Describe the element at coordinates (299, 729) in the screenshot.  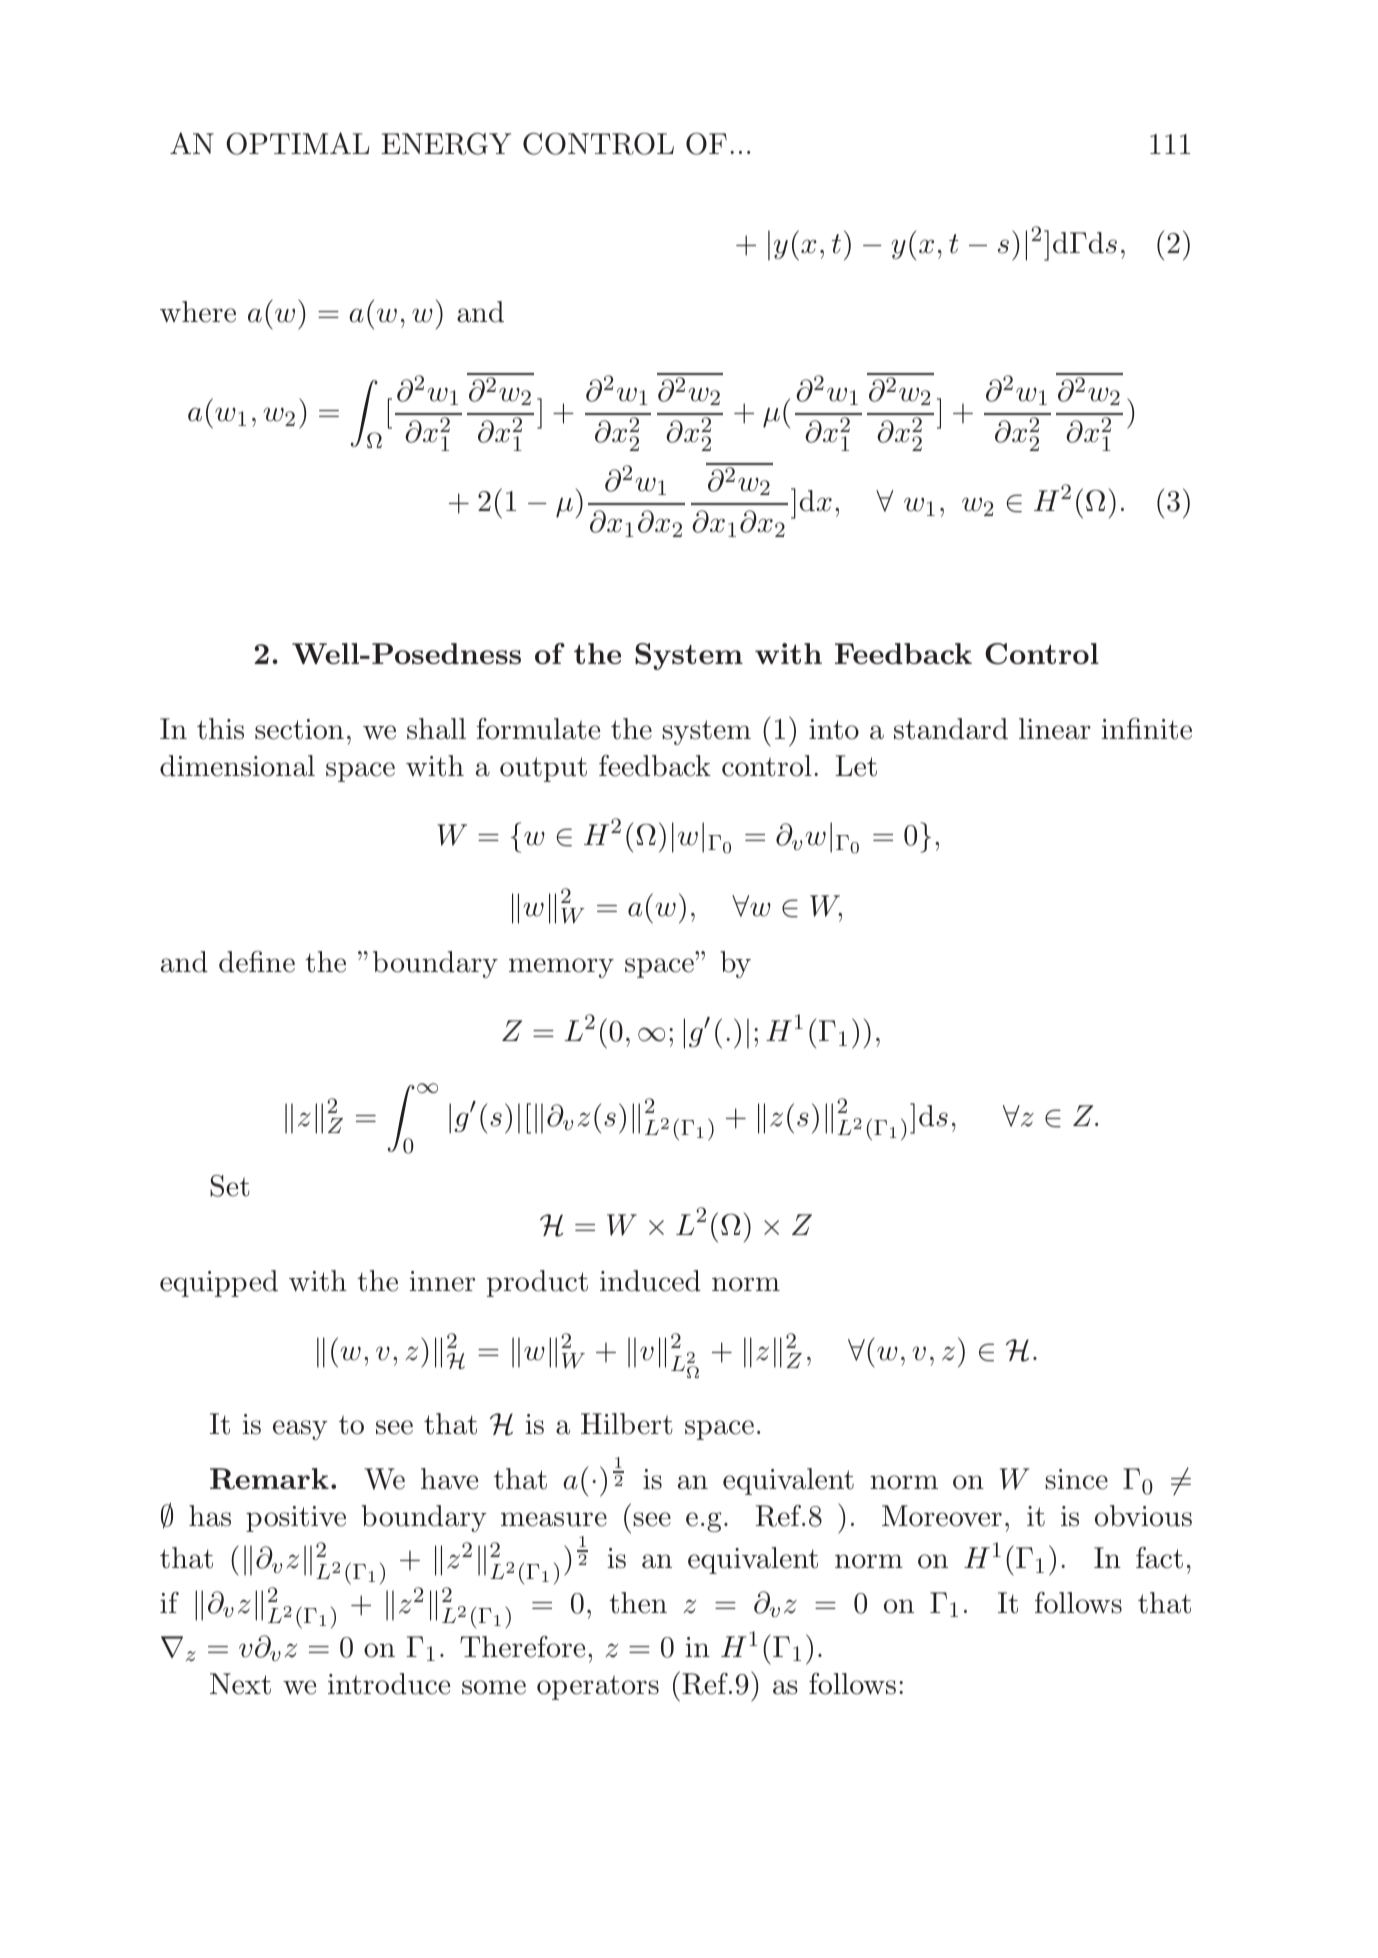
I see `section` at that location.
